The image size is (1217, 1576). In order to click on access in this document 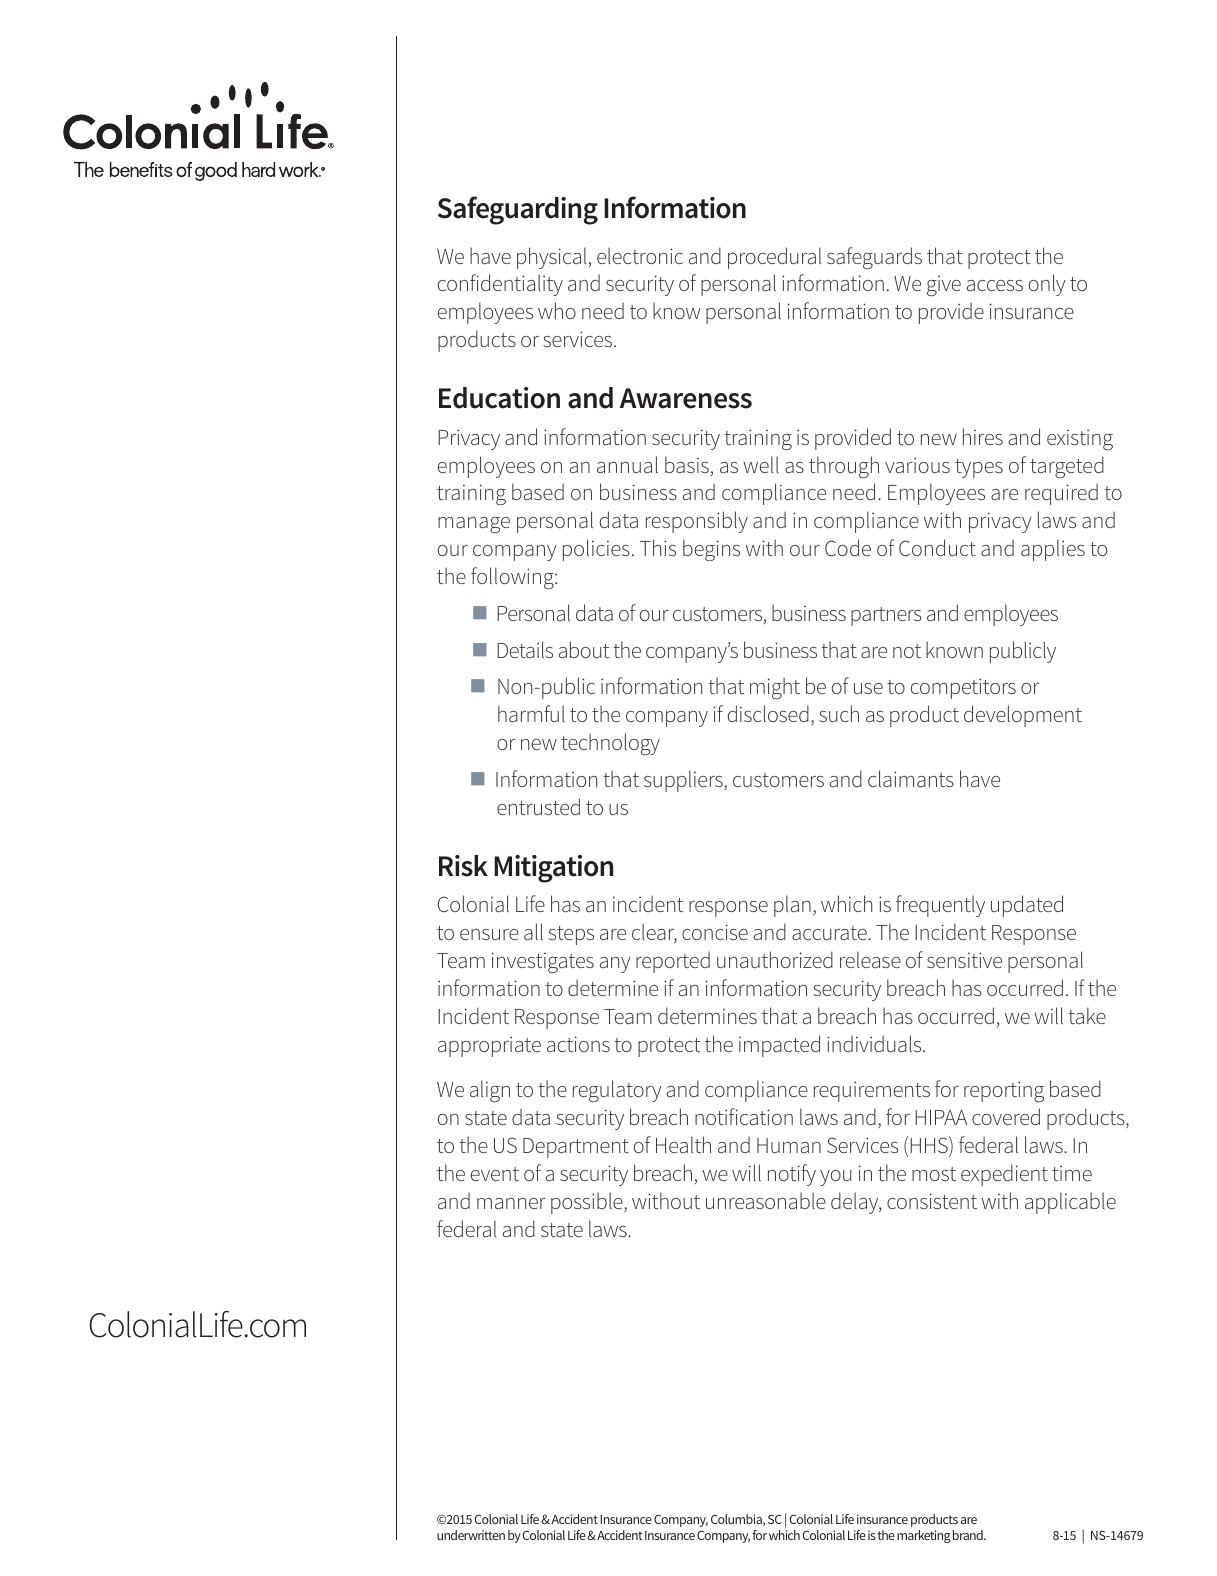, I will do `click(995, 285)`.
